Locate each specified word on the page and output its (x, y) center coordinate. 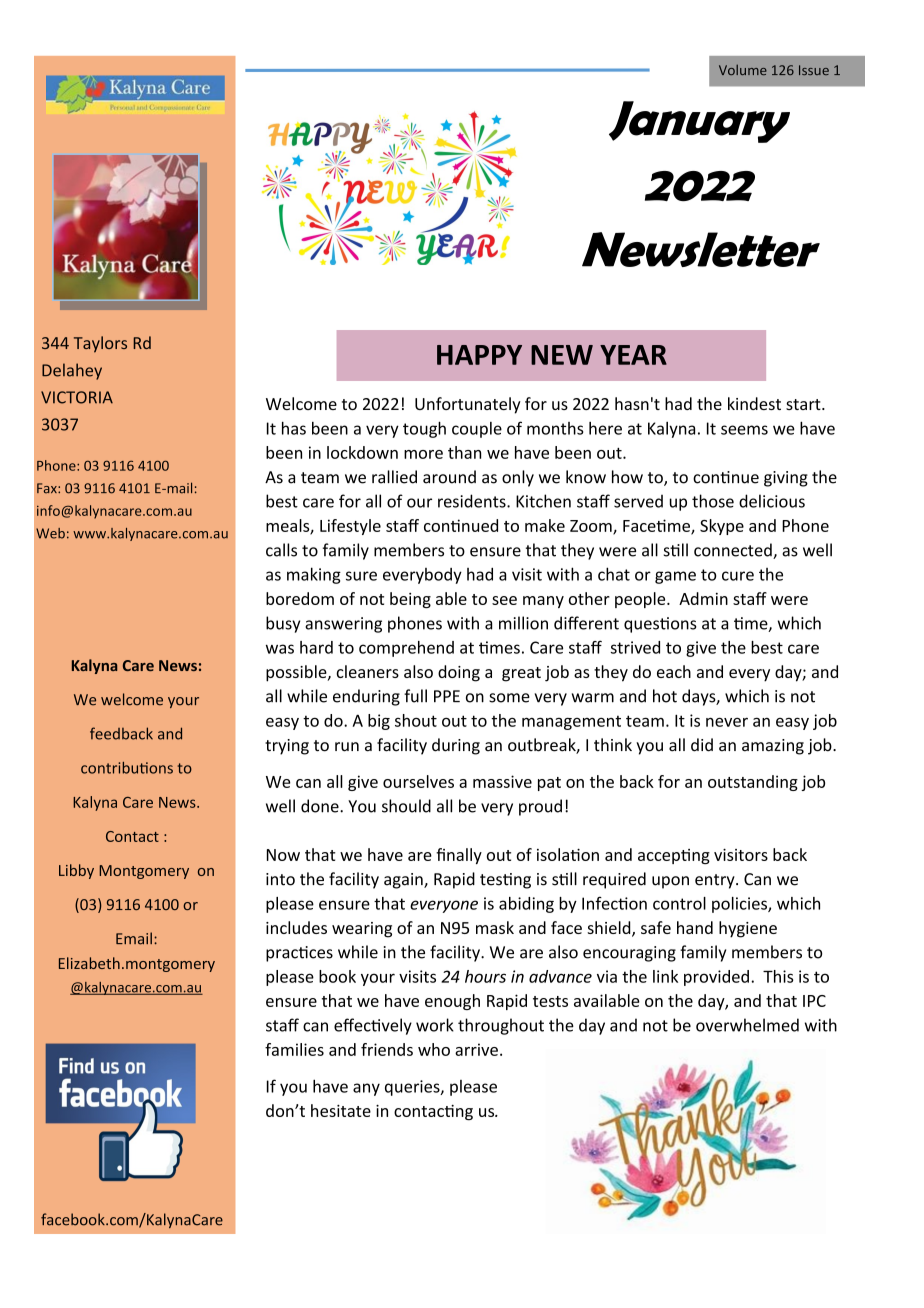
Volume (743, 69)
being (410, 600)
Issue (814, 70)
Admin (703, 598)
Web (50, 533)
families (294, 1049)
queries (413, 1088)
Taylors (100, 344)
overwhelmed (747, 1025)
